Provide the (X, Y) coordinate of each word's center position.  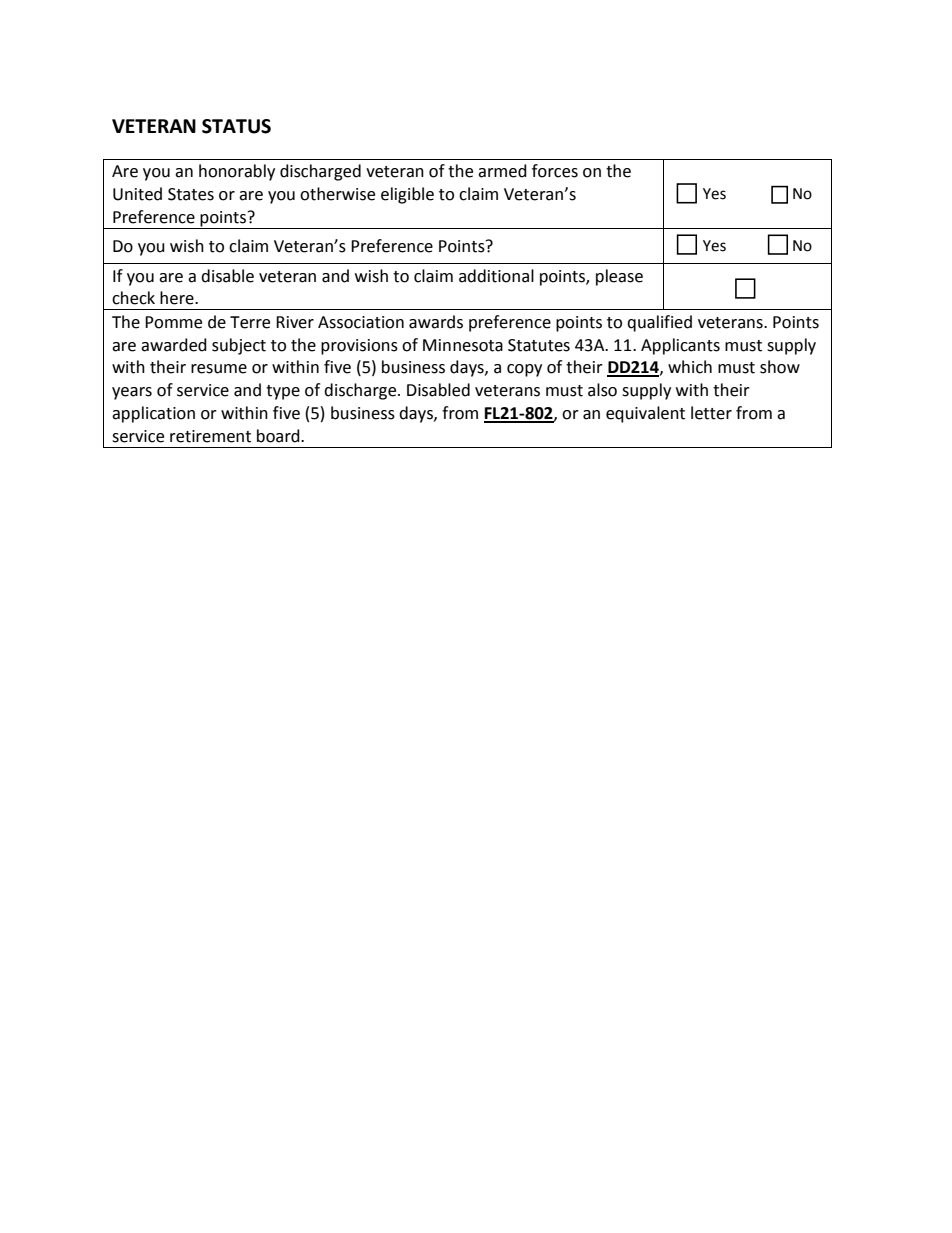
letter (711, 413)
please (619, 277)
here (178, 298)
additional (496, 276)
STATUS (236, 126)
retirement (210, 436)
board (279, 436)
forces (555, 171)
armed (502, 171)
